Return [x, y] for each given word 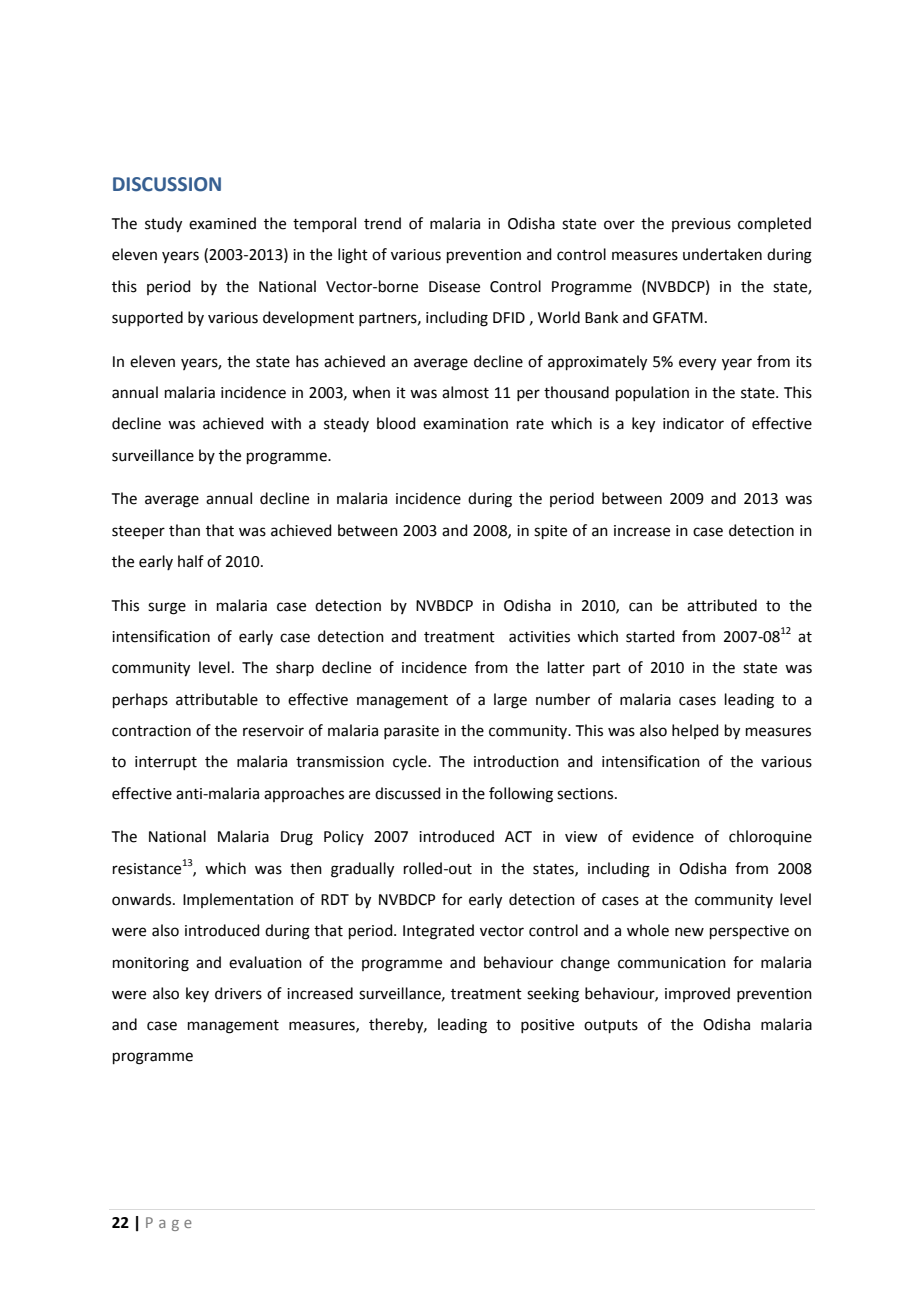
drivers [238, 993]
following [521, 795]
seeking [553, 995]
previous [701, 225]
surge [167, 608]
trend [382, 223]
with [286, 423]
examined [222, 223]
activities [539, 637]
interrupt [166, 763]
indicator [693, 423]
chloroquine [770, 837]
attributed [722, 605]
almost [465, 392]
